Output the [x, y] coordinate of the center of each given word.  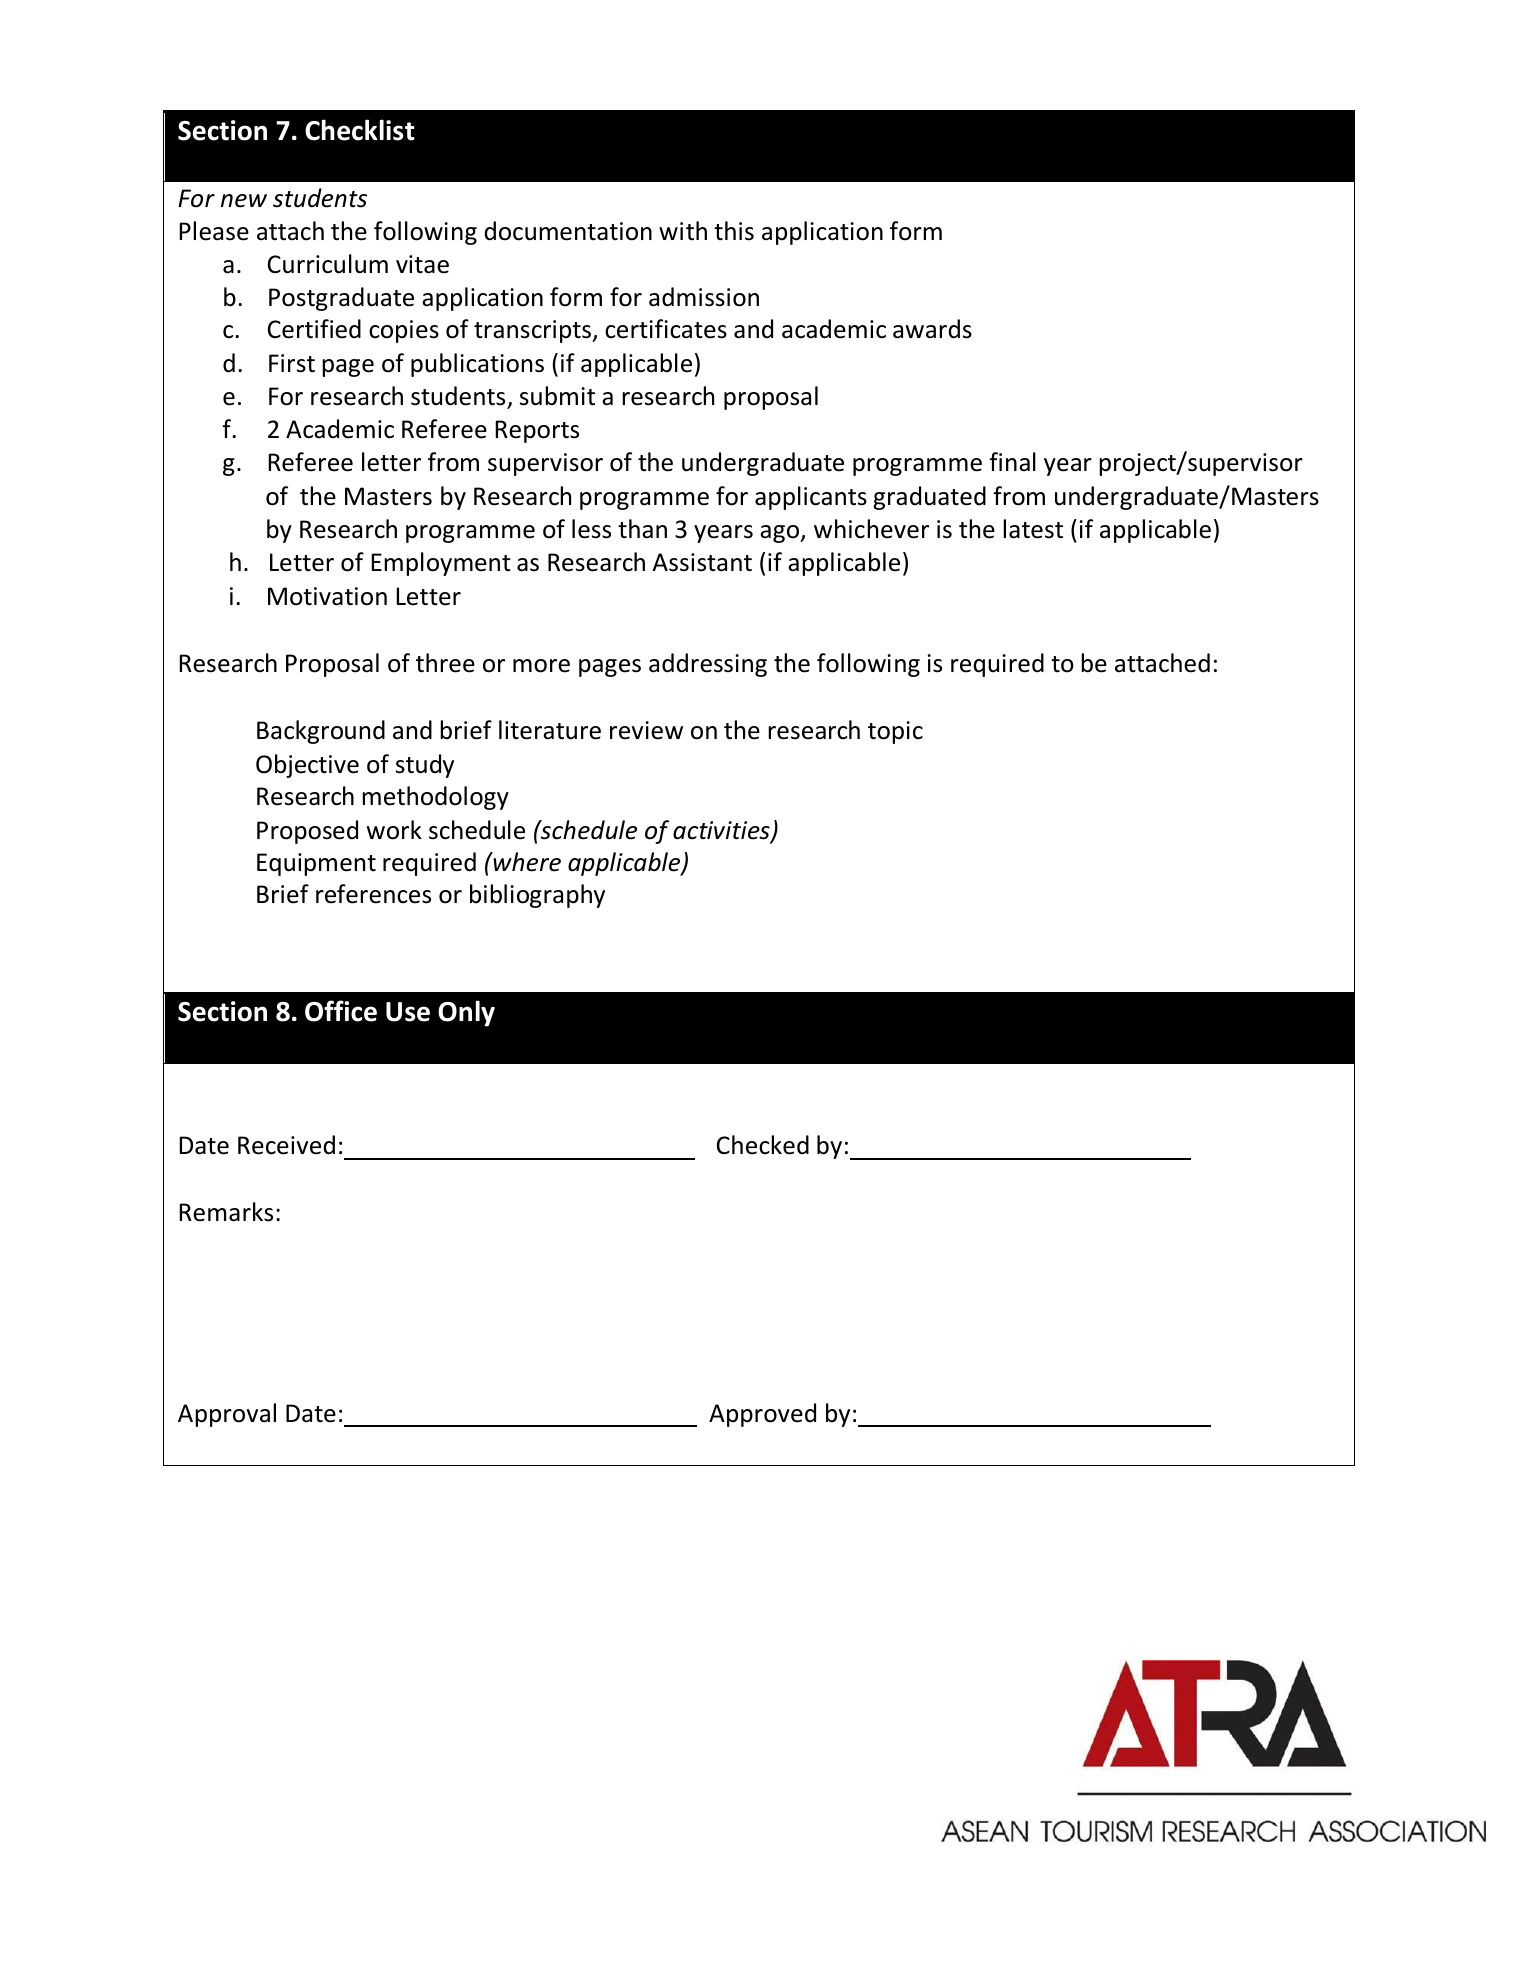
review [646, 730]
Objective [307, 766]
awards [932, 329]
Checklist [360, 130]
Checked [763, 1145]
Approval [227, 1415]
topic [895, 732]
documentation [568, 231]
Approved [762, 1415]
